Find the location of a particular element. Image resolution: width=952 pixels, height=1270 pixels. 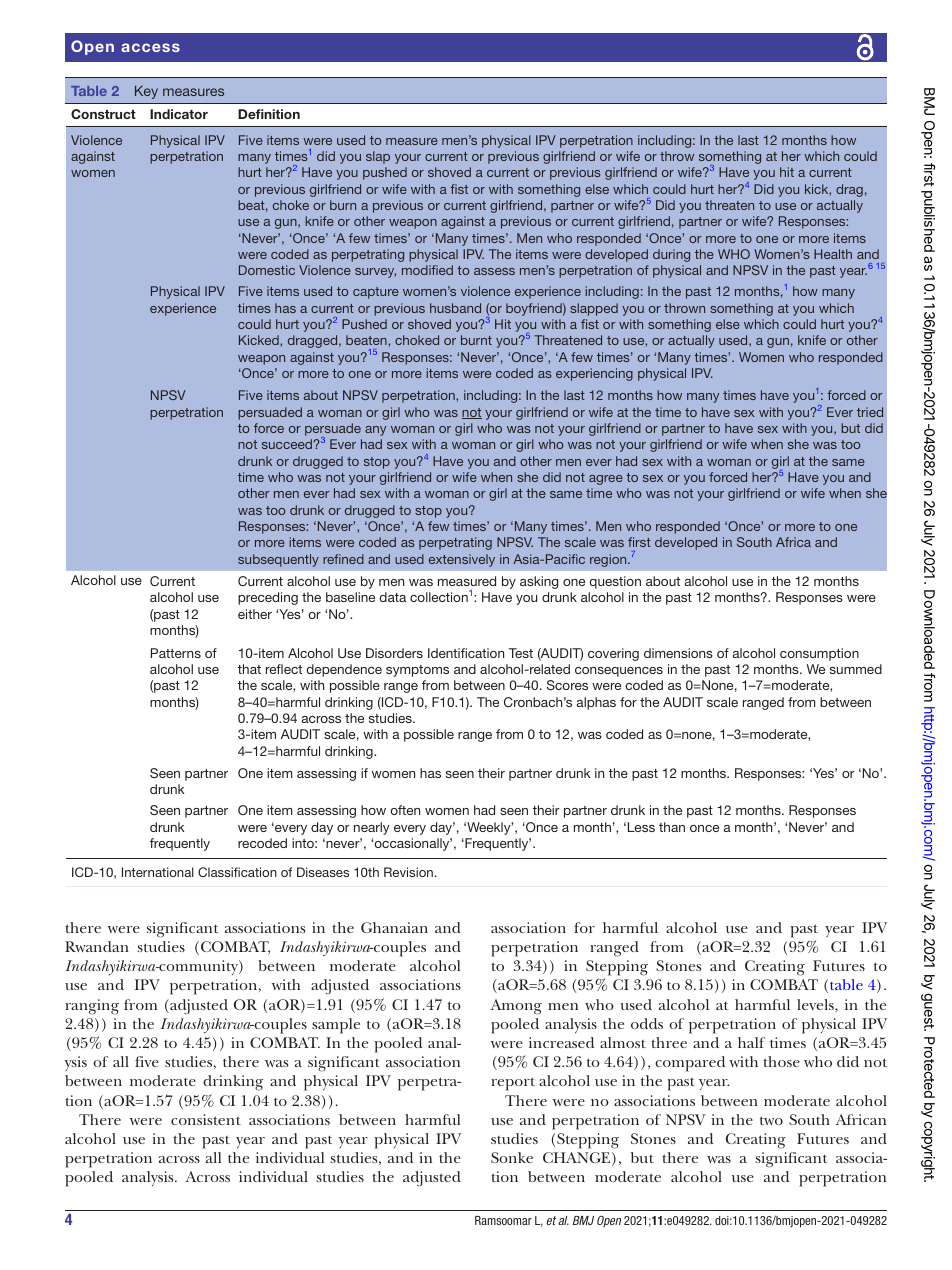

Indicator is located at coordinates (179, 114).
